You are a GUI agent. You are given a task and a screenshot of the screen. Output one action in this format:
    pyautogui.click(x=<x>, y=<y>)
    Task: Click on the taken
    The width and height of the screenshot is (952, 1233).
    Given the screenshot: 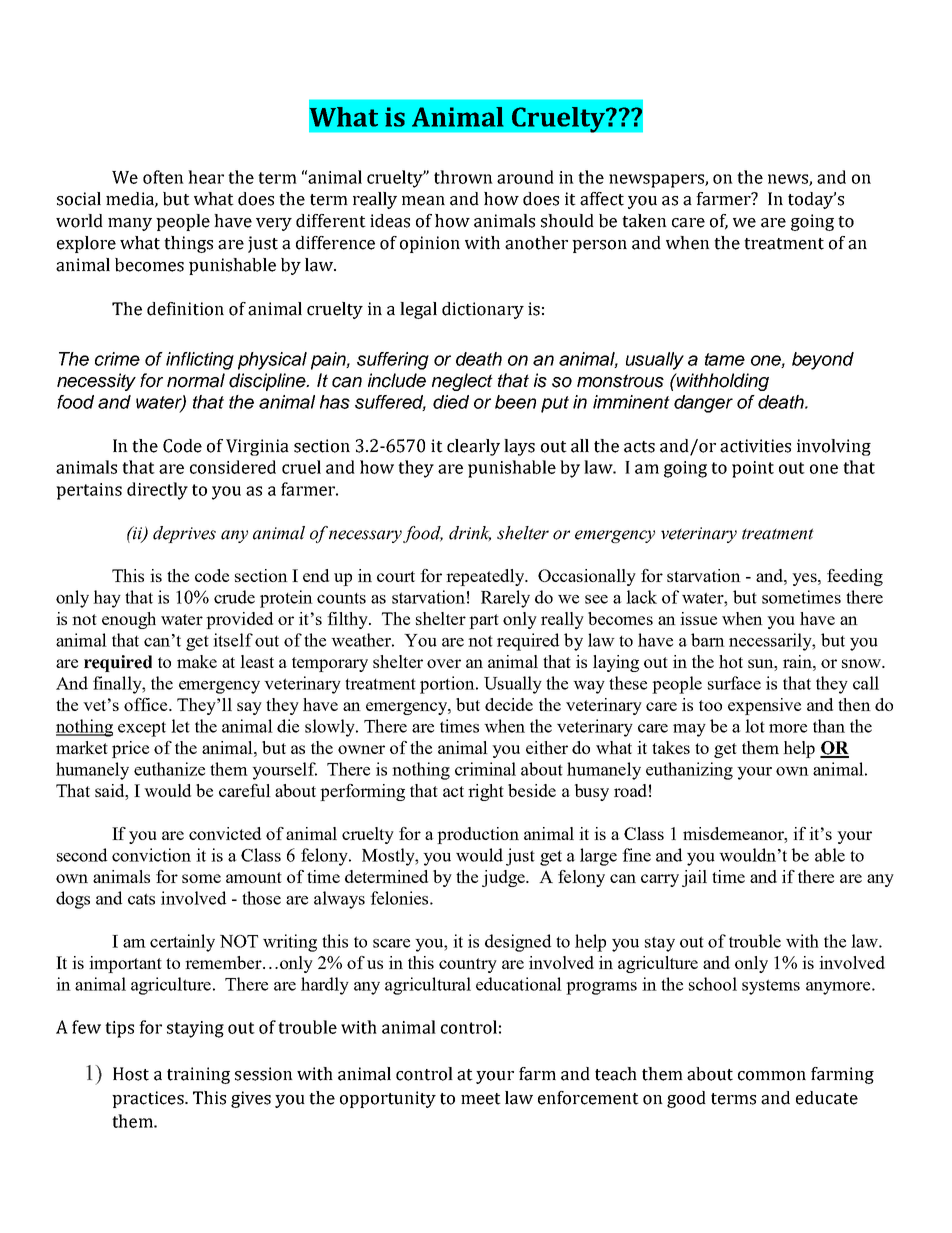 What is the action you would take?
    pyautogui.click(x=644, y=221)
